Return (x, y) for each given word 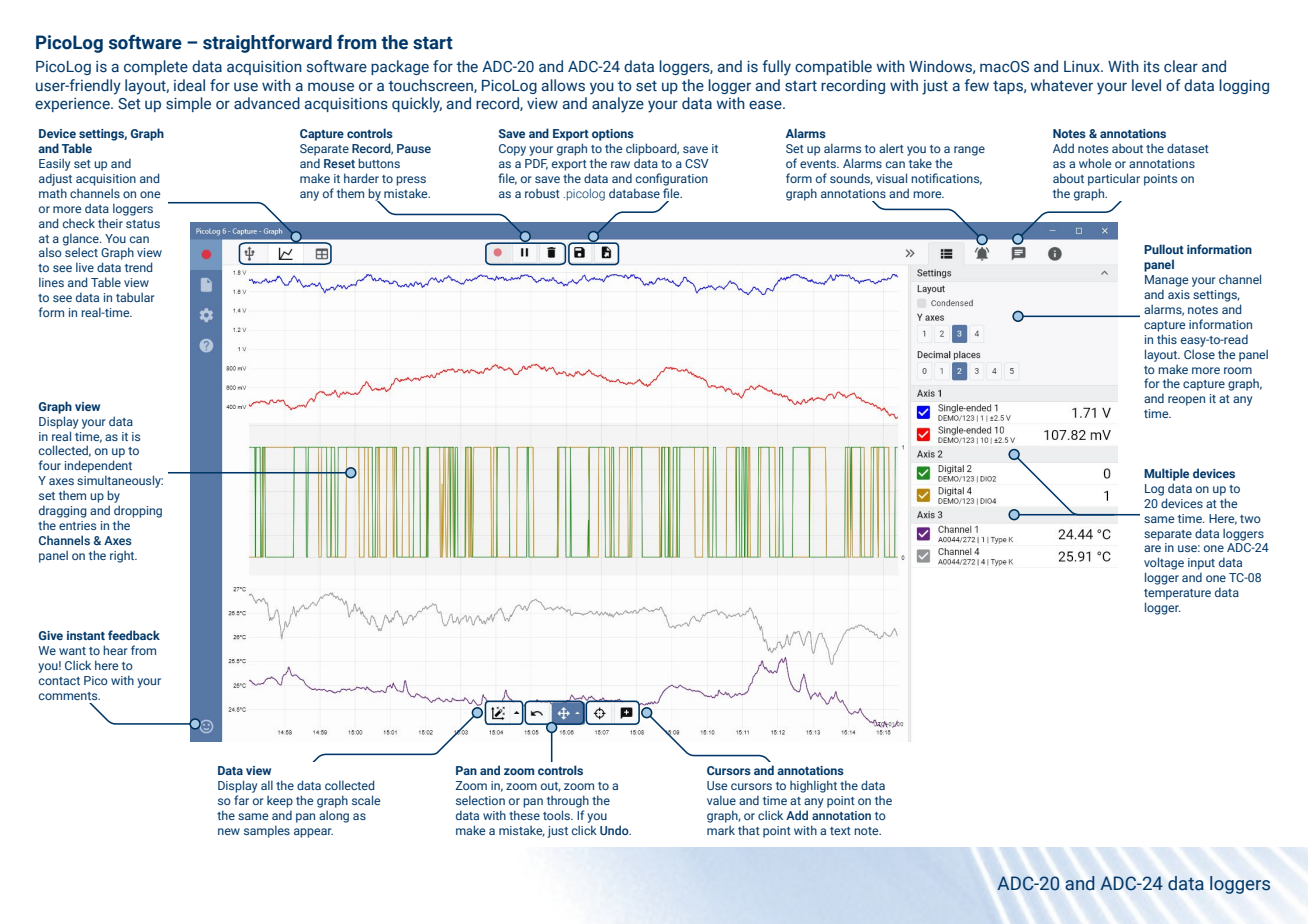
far (241, 800)
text (840, 831)
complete (156, 67)
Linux (1083, 67)
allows (563, 85)
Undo (615, 830)
